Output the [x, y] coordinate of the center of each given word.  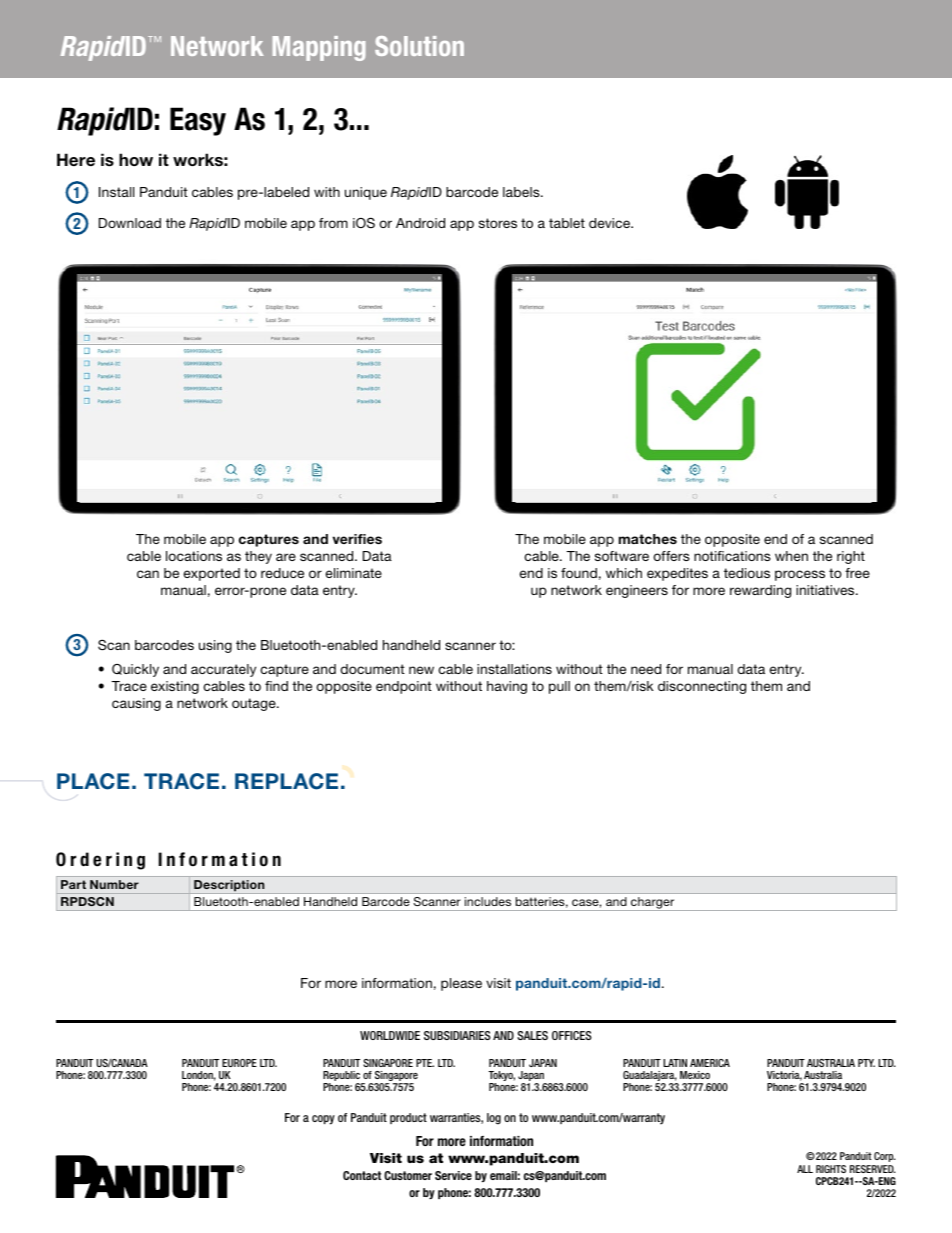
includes [488, 901]
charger [653, 904]
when [791, 556]
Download [130, 223]
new [421, 670]
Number [114, 884]
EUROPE [239, 1063]
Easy [198, 121]
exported [211, 574]
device [611, 223]
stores [498, 223]
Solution [419, 46]
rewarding [760, 591]
